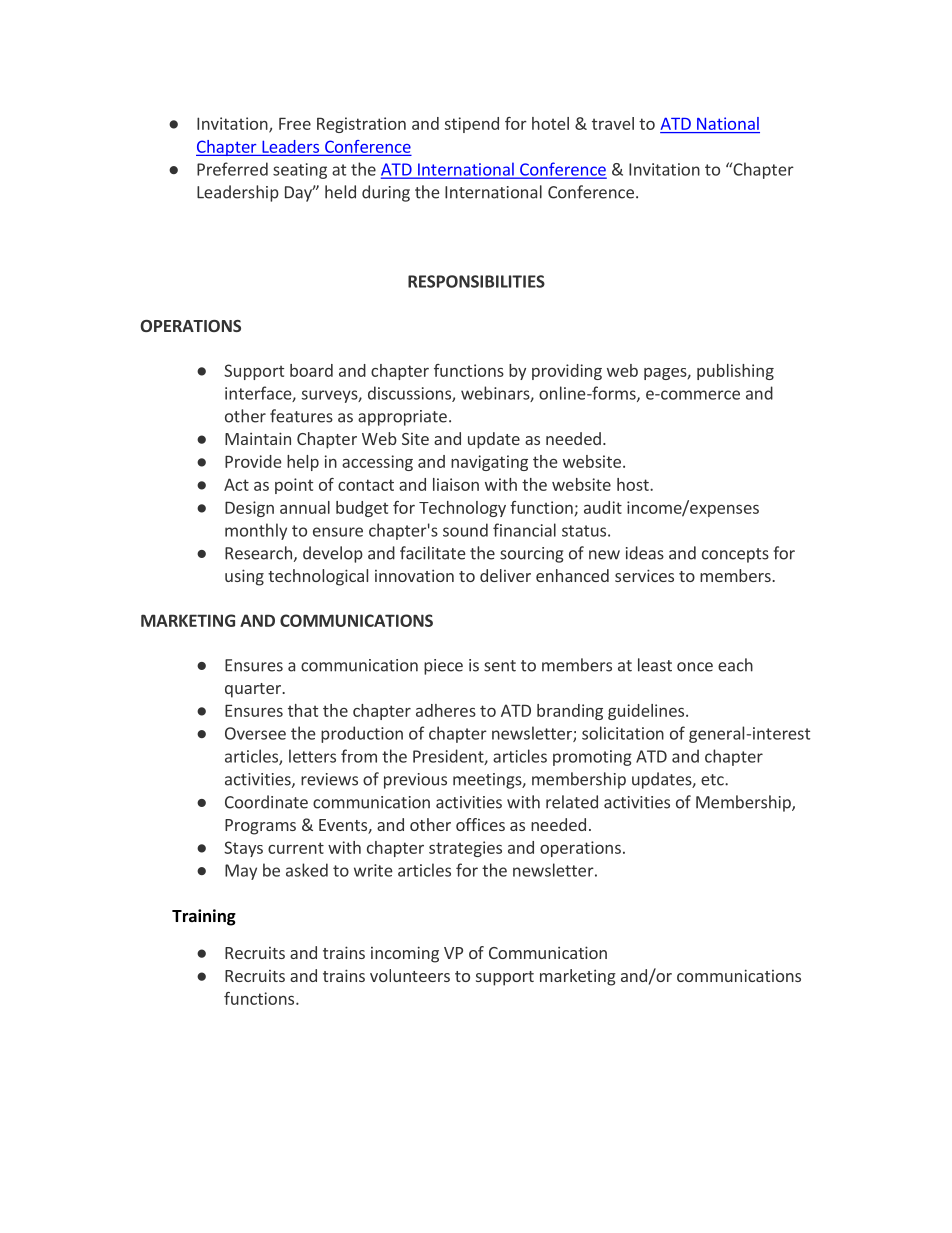 This image has height=1233, width=952. I want to click on Free, so click(295, 123).
